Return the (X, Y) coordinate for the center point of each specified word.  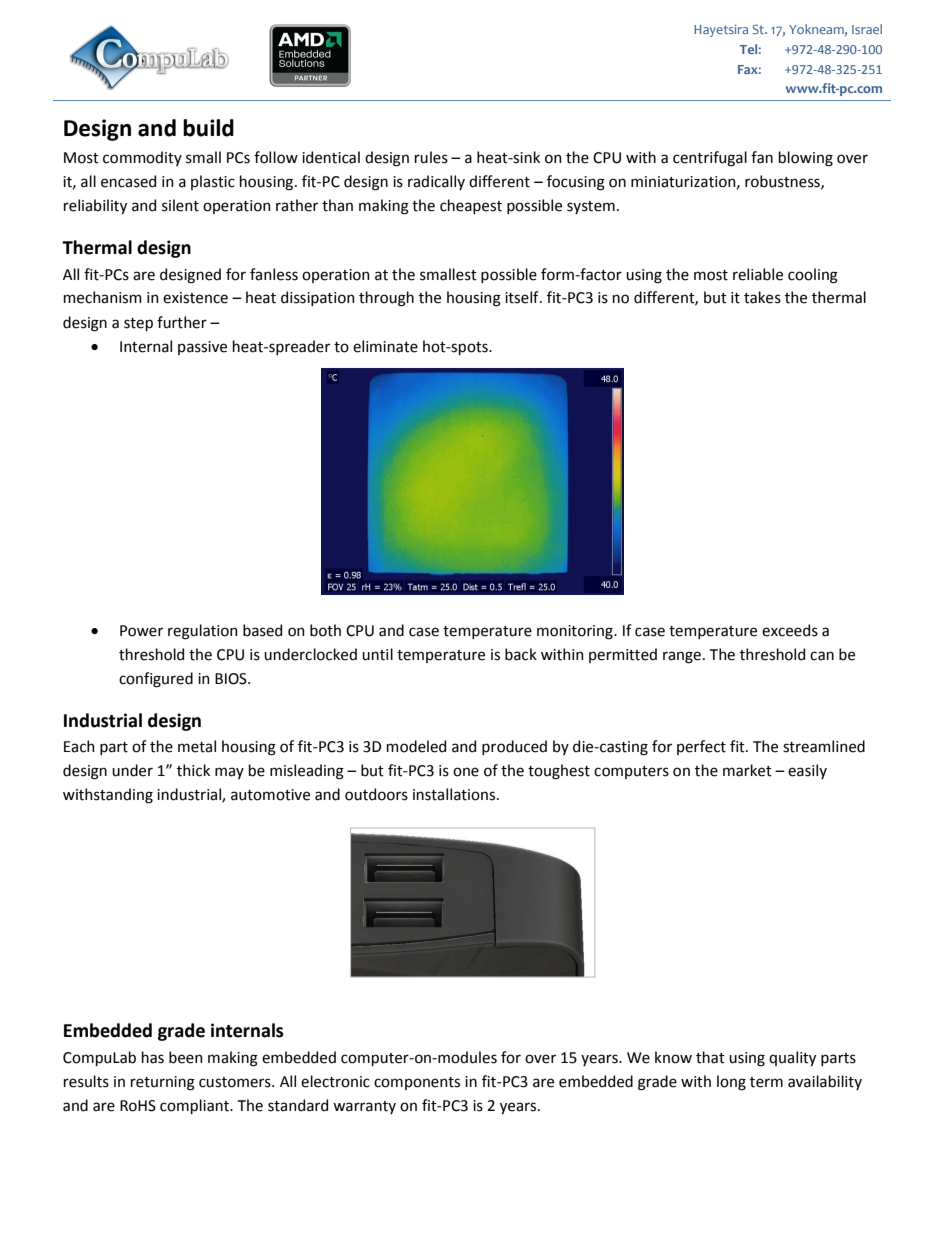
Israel (867, 29)
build (208, 128)
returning (163, 1083)
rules (431, 157)
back (521, 654)
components (417, 1083)
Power (141, 631)
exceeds (790, 630)
